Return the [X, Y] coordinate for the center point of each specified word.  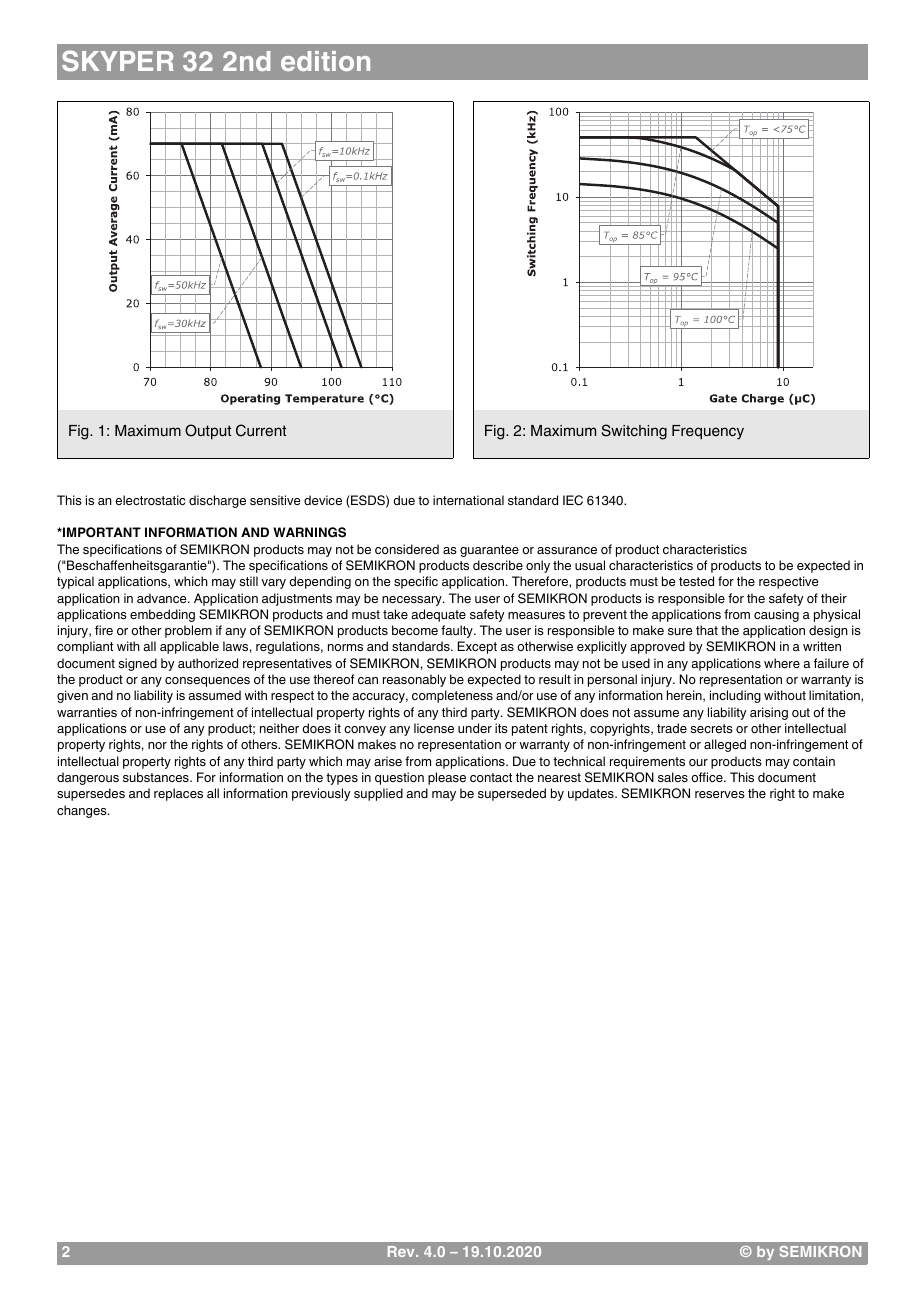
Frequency [708, 432]
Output [208, 431]
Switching [634, 432]
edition [325, 61]
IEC [573, 500]
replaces [178, 794]
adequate [438, 615]
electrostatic [150, 500]
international [468, 500]
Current [261, 430]
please [447, 778]
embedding [162, 615]
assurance [567, 550]
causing [776, 615]
